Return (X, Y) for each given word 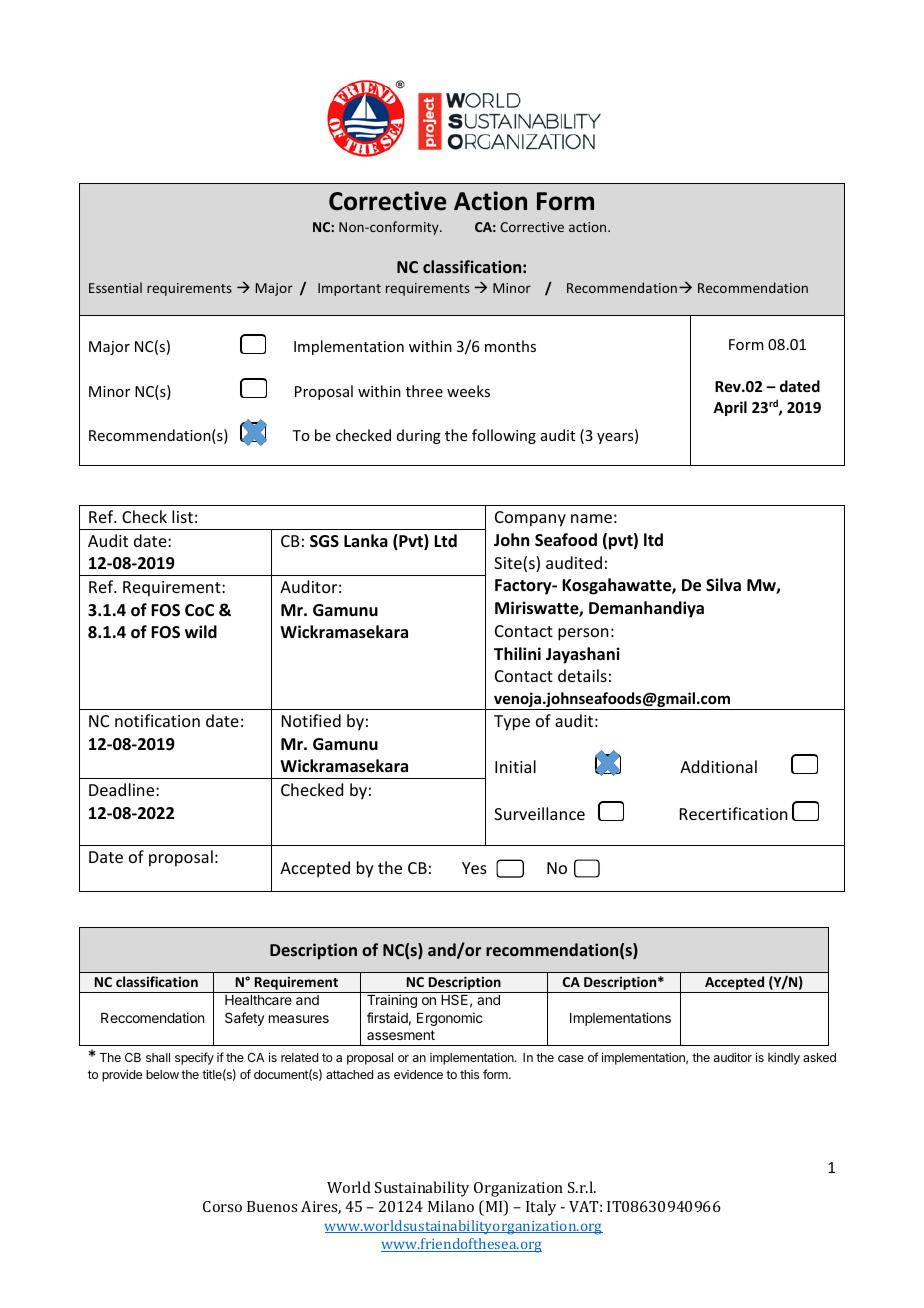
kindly (784, 1058)
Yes (474, 868)
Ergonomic (450, 1019)
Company (530, 519)
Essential (115, 287)
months (510, 346)
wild (201, 631)
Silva (723, 584)
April (730, 408)
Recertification (733, 813)
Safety (245, 1019)
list (182, 516)
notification (157, 720)
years (616, 438)
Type (512, 723)
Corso (222, 1206)
